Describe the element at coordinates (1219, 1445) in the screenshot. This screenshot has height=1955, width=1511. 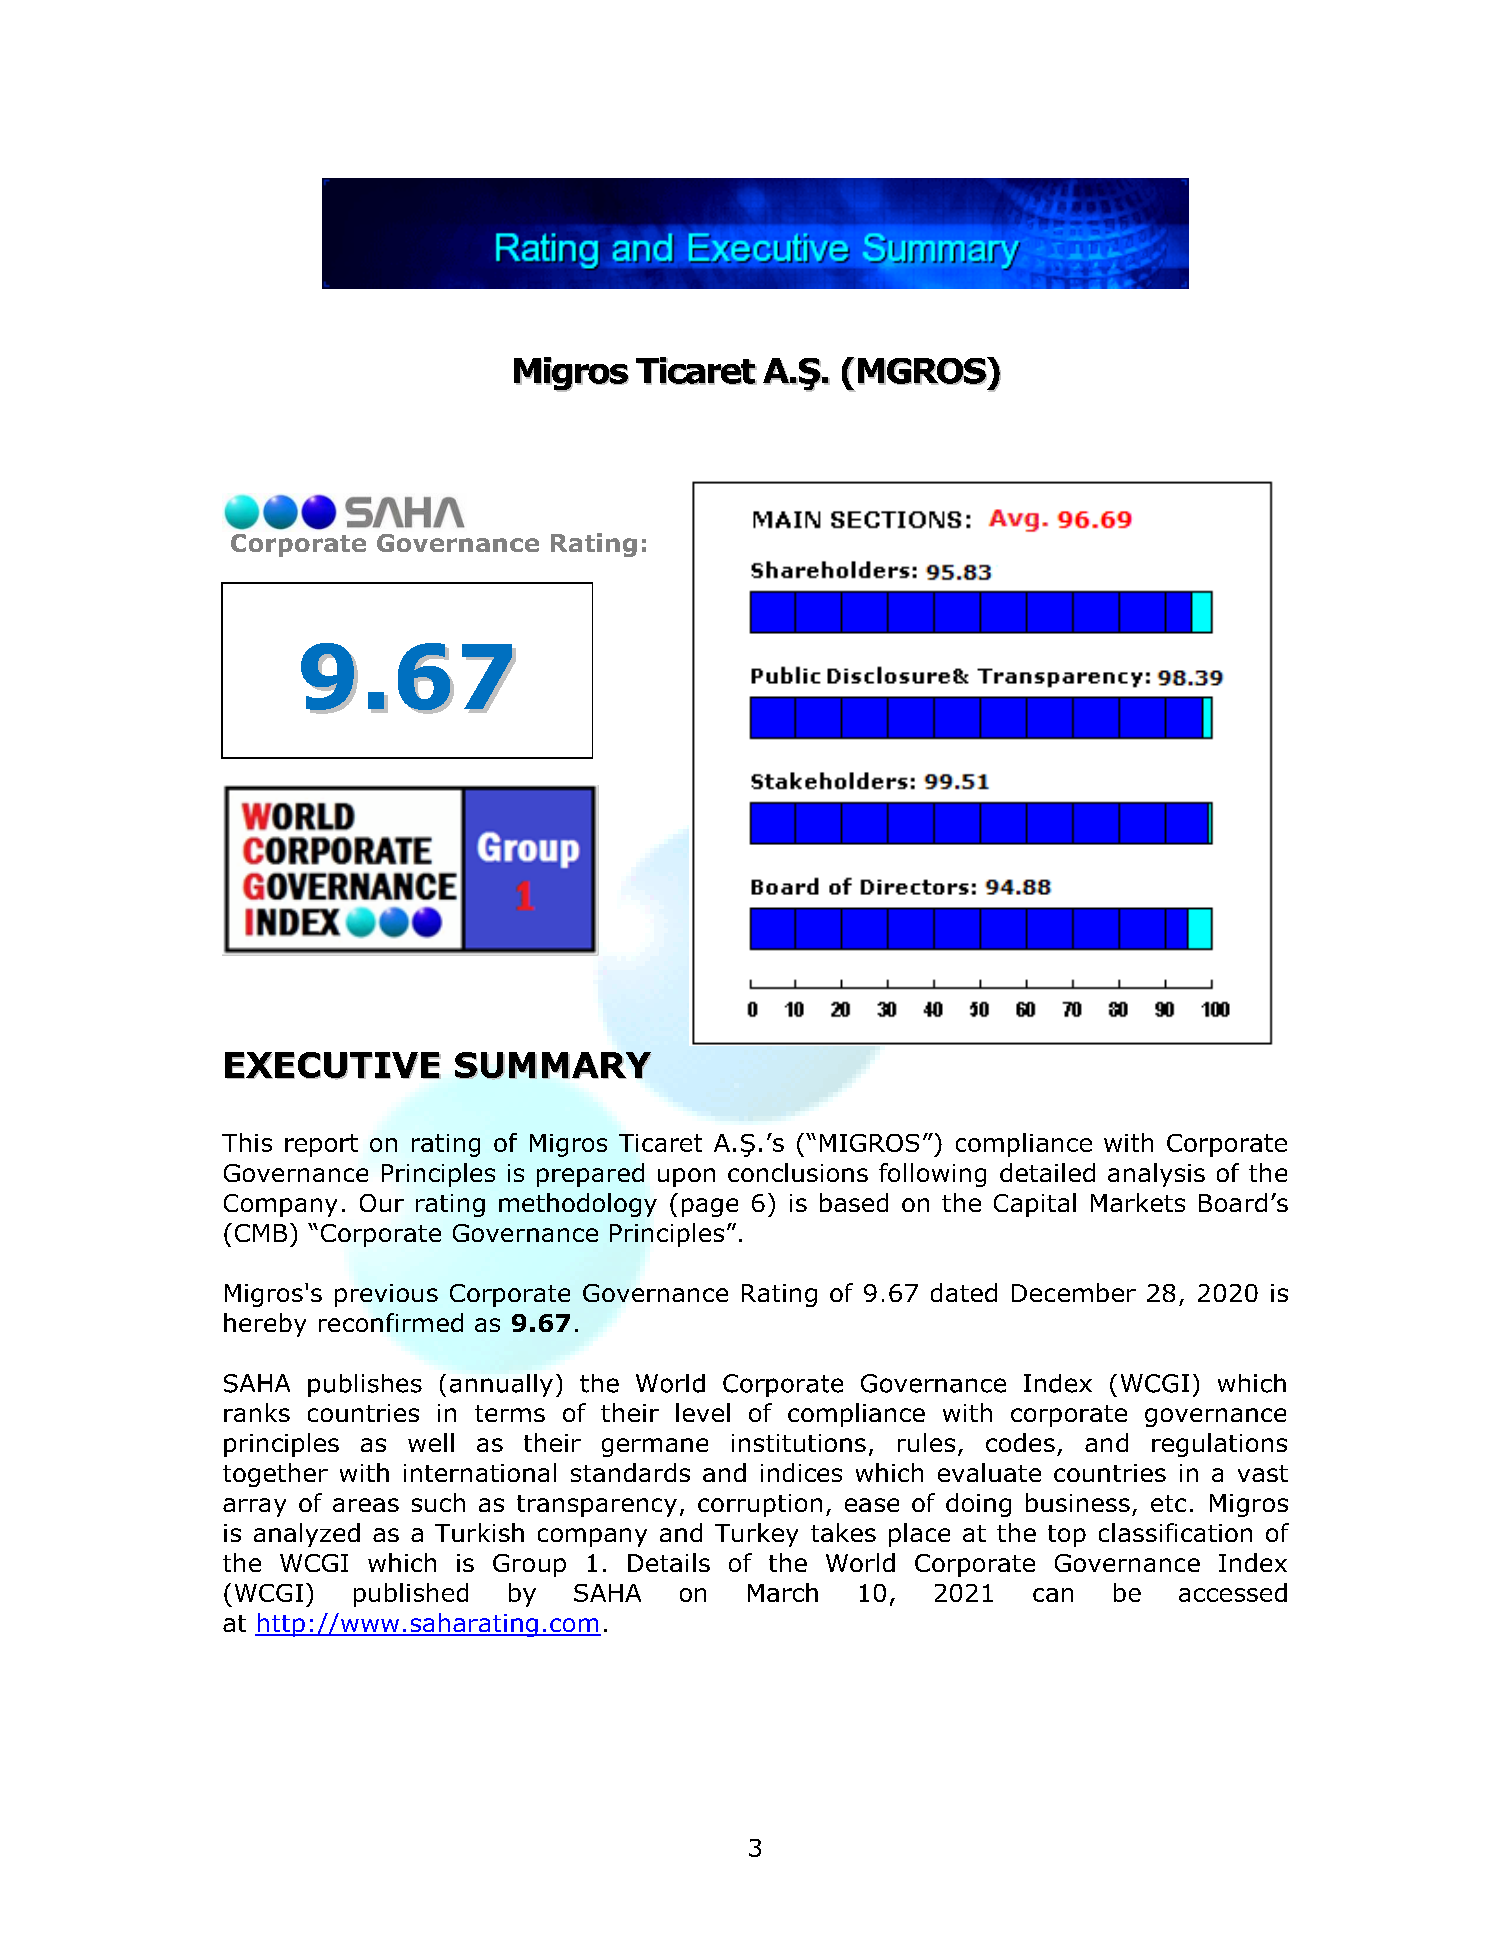
I see `regulations` at that location.
